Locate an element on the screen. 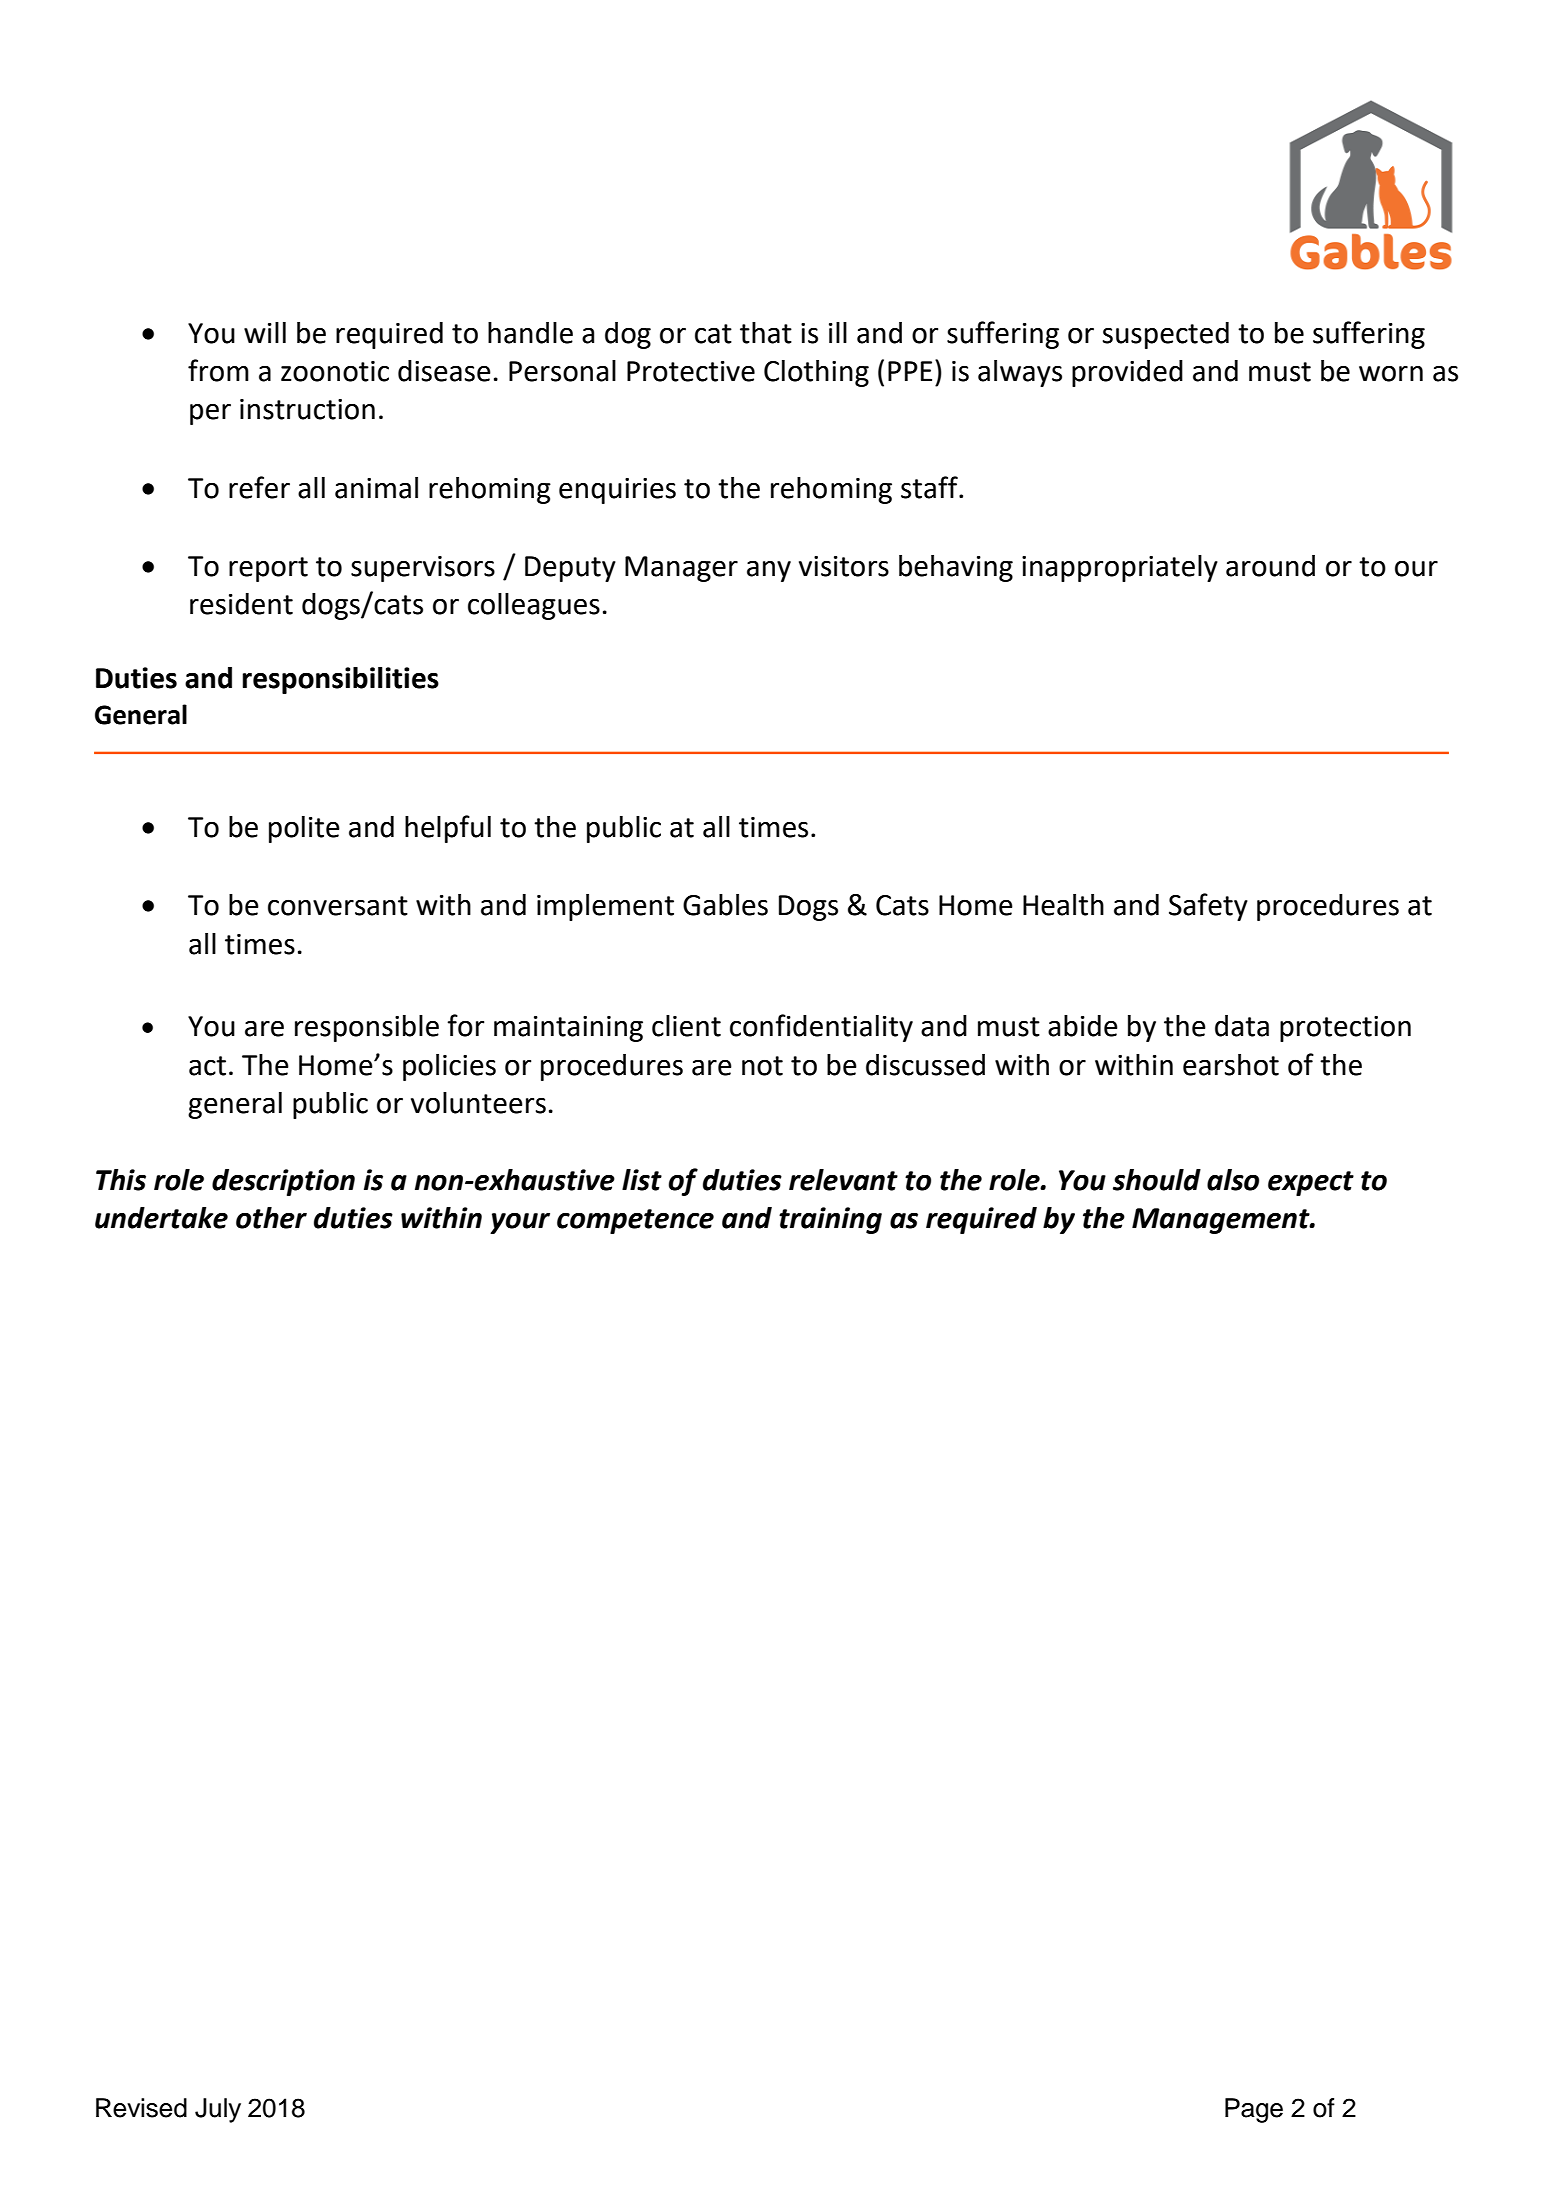 The height and width of the screenshot is (2201, 1556). conversant is located at coordinates (338, 906).
